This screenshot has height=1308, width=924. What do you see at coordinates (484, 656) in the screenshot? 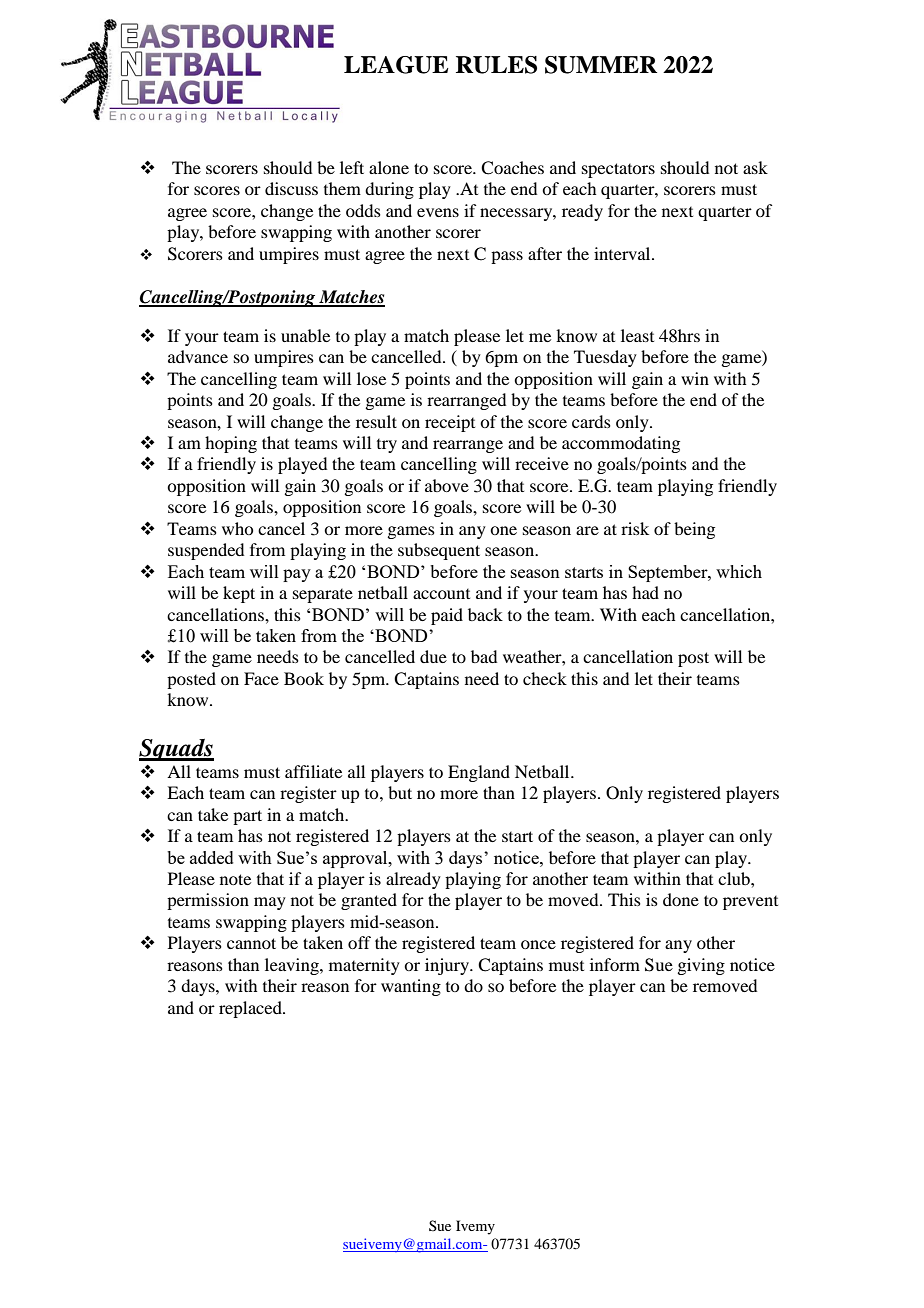
I see `bad` at bounding box center [484, 656].
